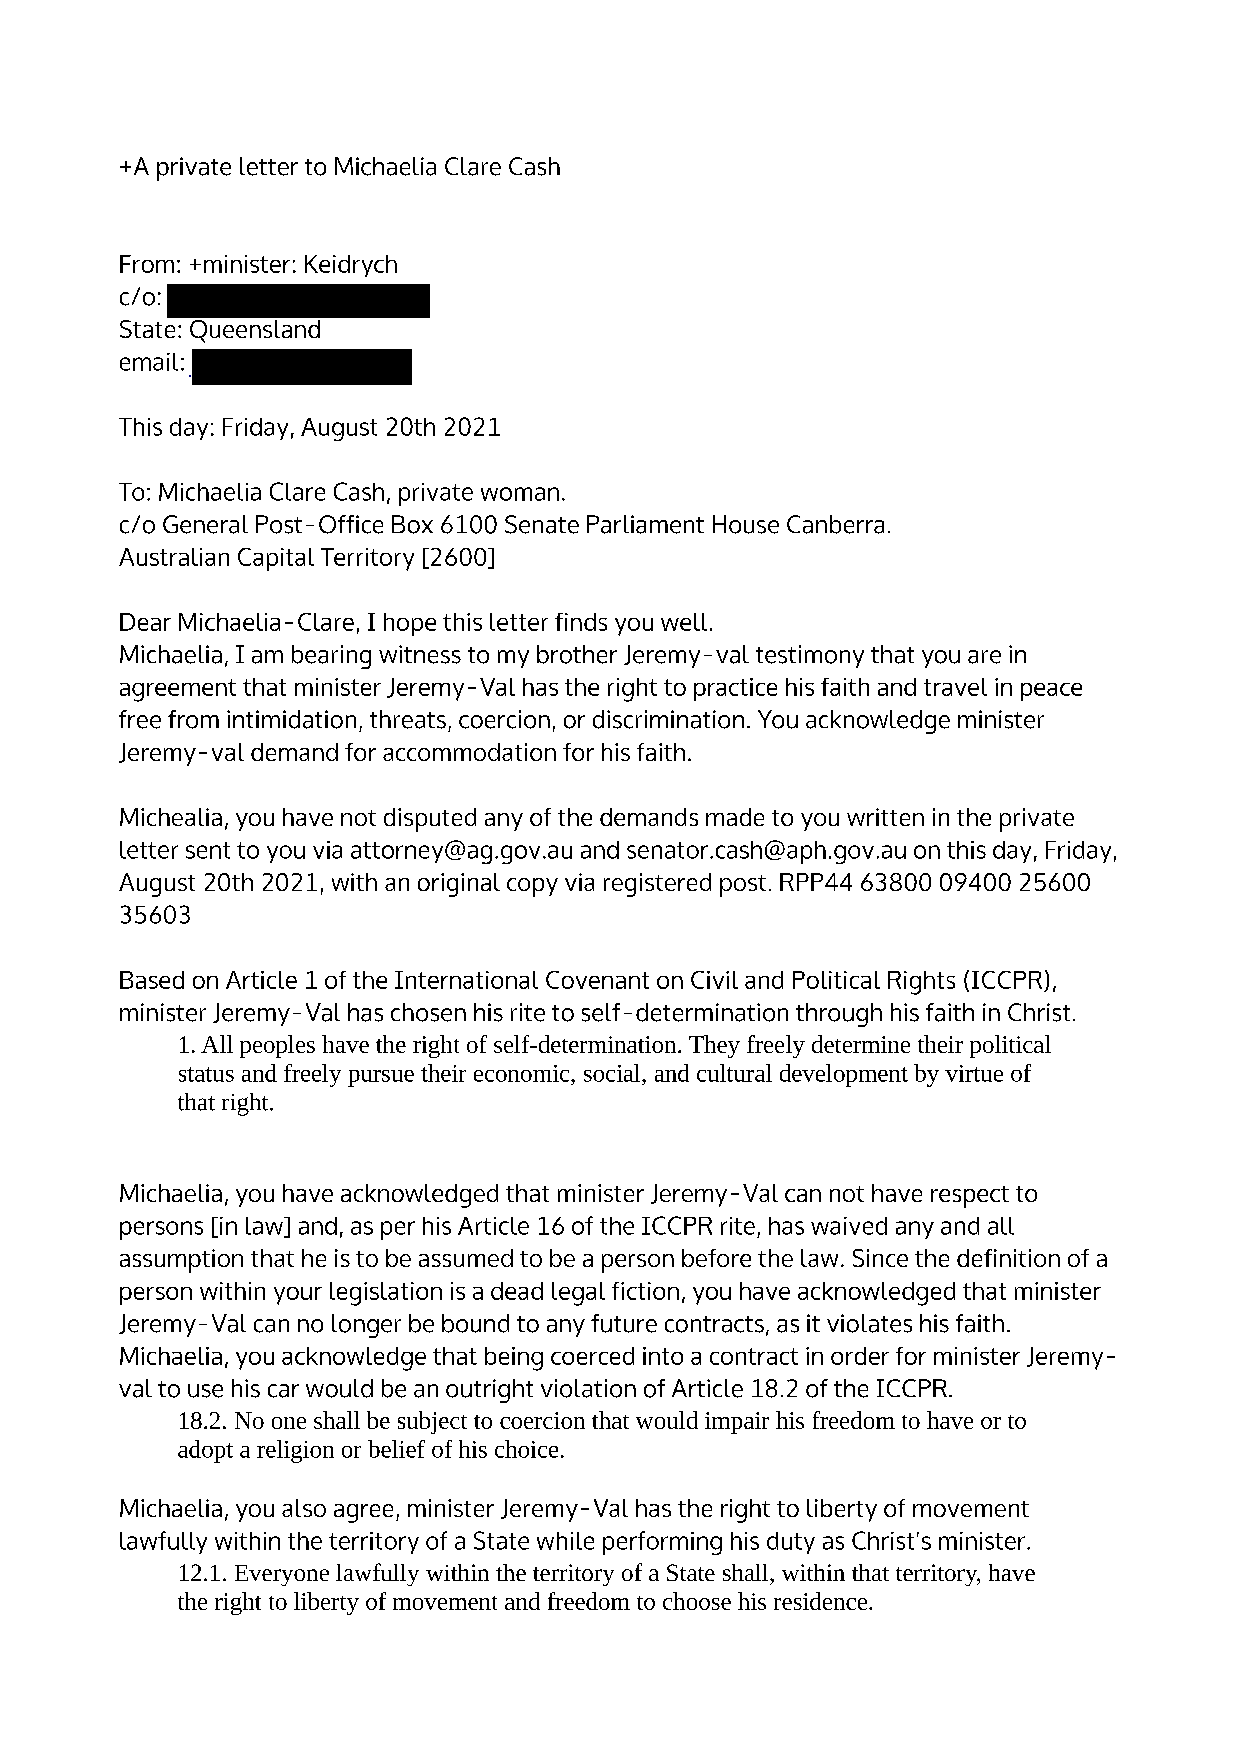  What do you see at coordinates (565, 1541) in the image?
I see `while` at bounding box center [565, 1541].
